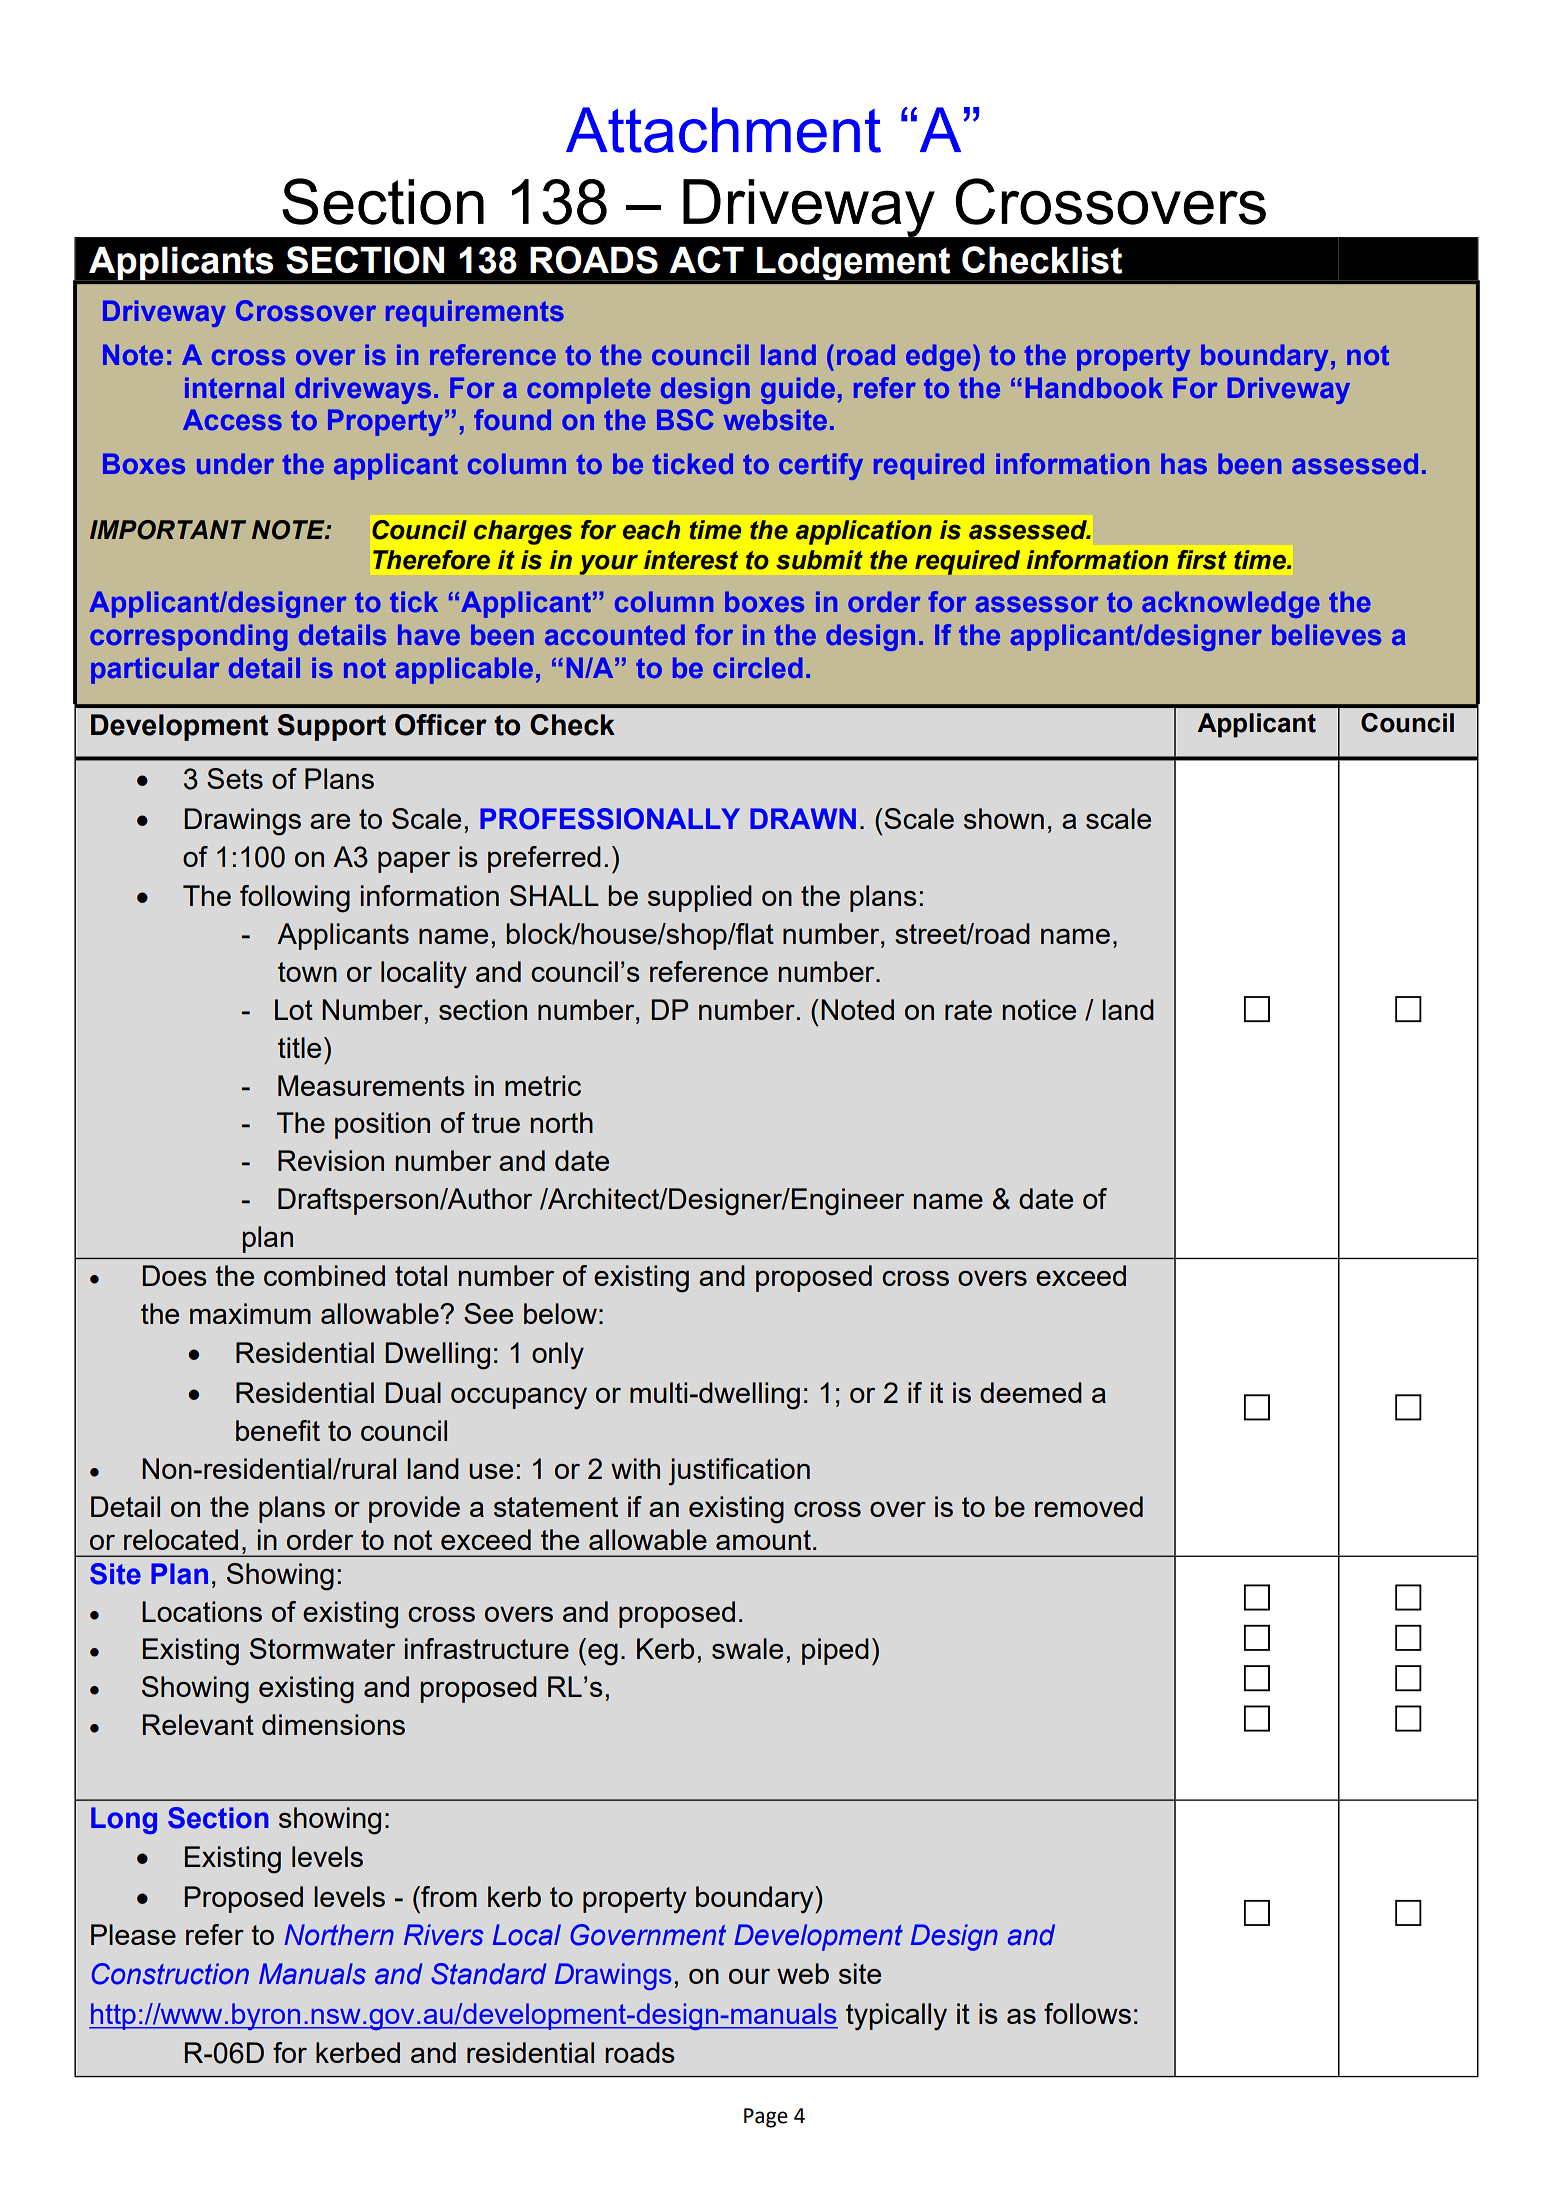 The height and width of the screenshot is (2189, 1548). I want to click on metric, so click(543, 1085).
